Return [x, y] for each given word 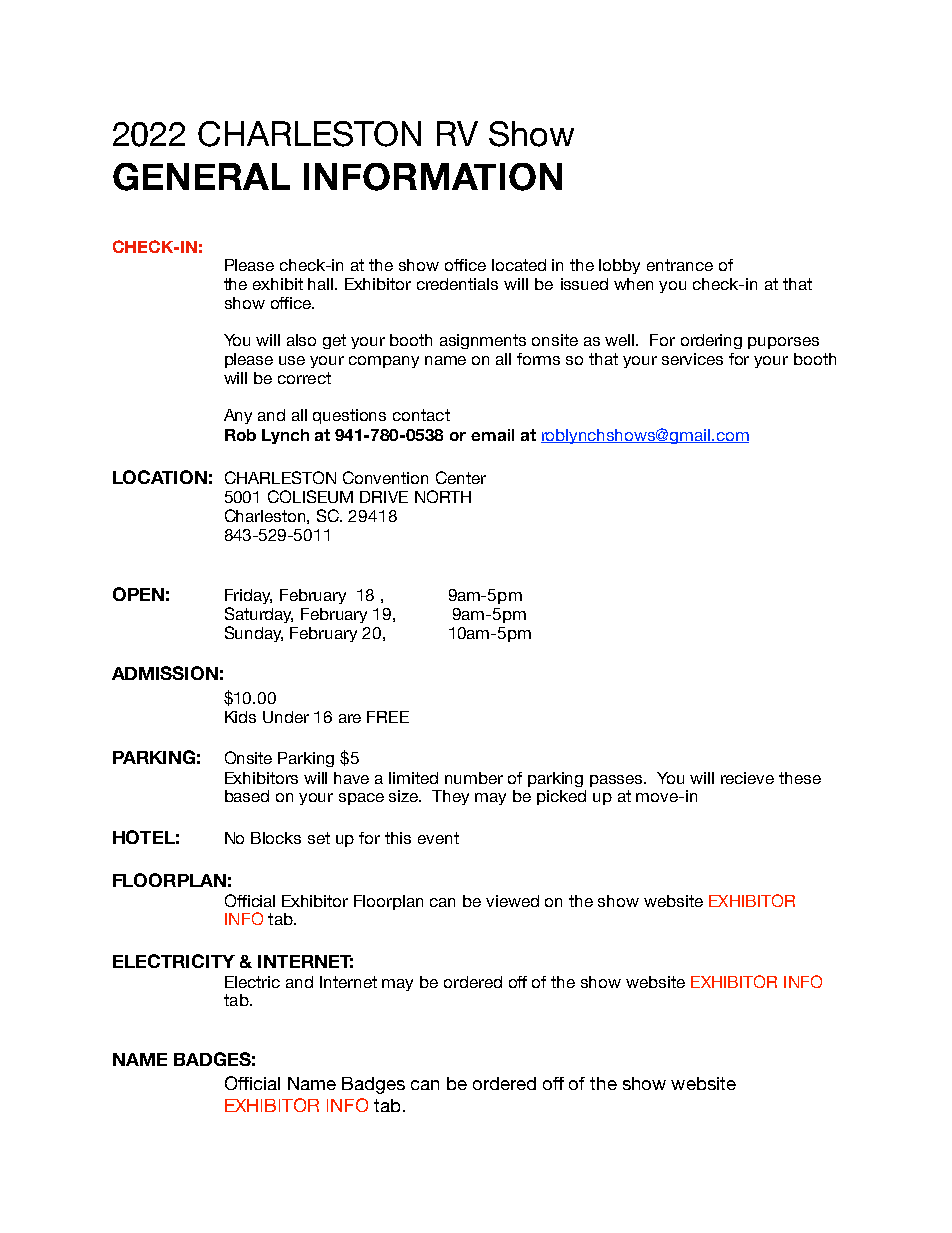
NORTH [443, 496]
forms [538, 359]
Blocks [276, 838]
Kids [240, 717]
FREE [388, 717]
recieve [747, 778]
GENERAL [201, 177]
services [692, 359]
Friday [248, 596]
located [519, 265]
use [292, 360]
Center [461, 477]
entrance [680, 265]
